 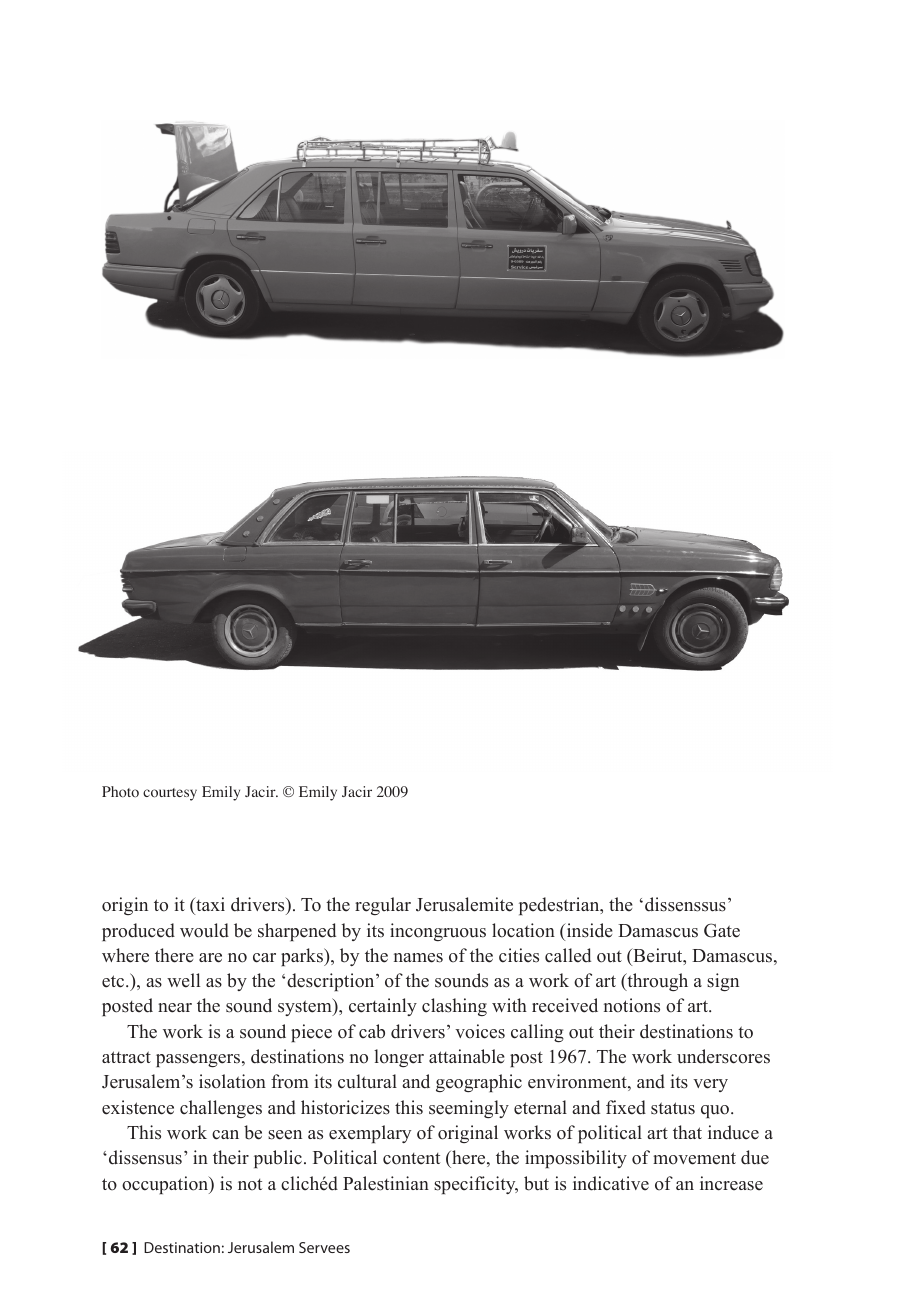 I want to click on well, so click(x=183, y=980).
